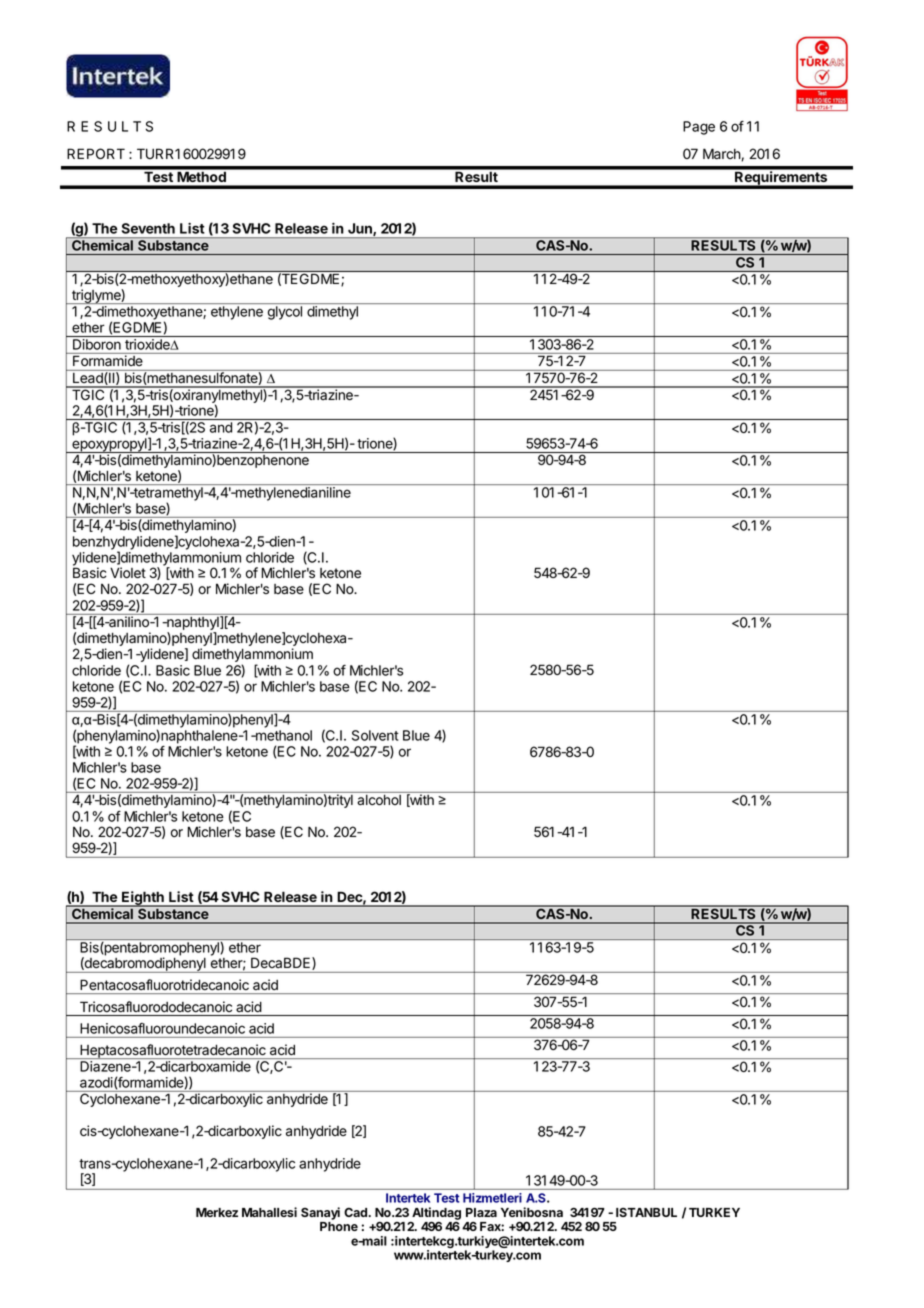  What do you see at coordinates (96, 153) in the image?
I see `REPORT` at bounding box center [96, 153].
